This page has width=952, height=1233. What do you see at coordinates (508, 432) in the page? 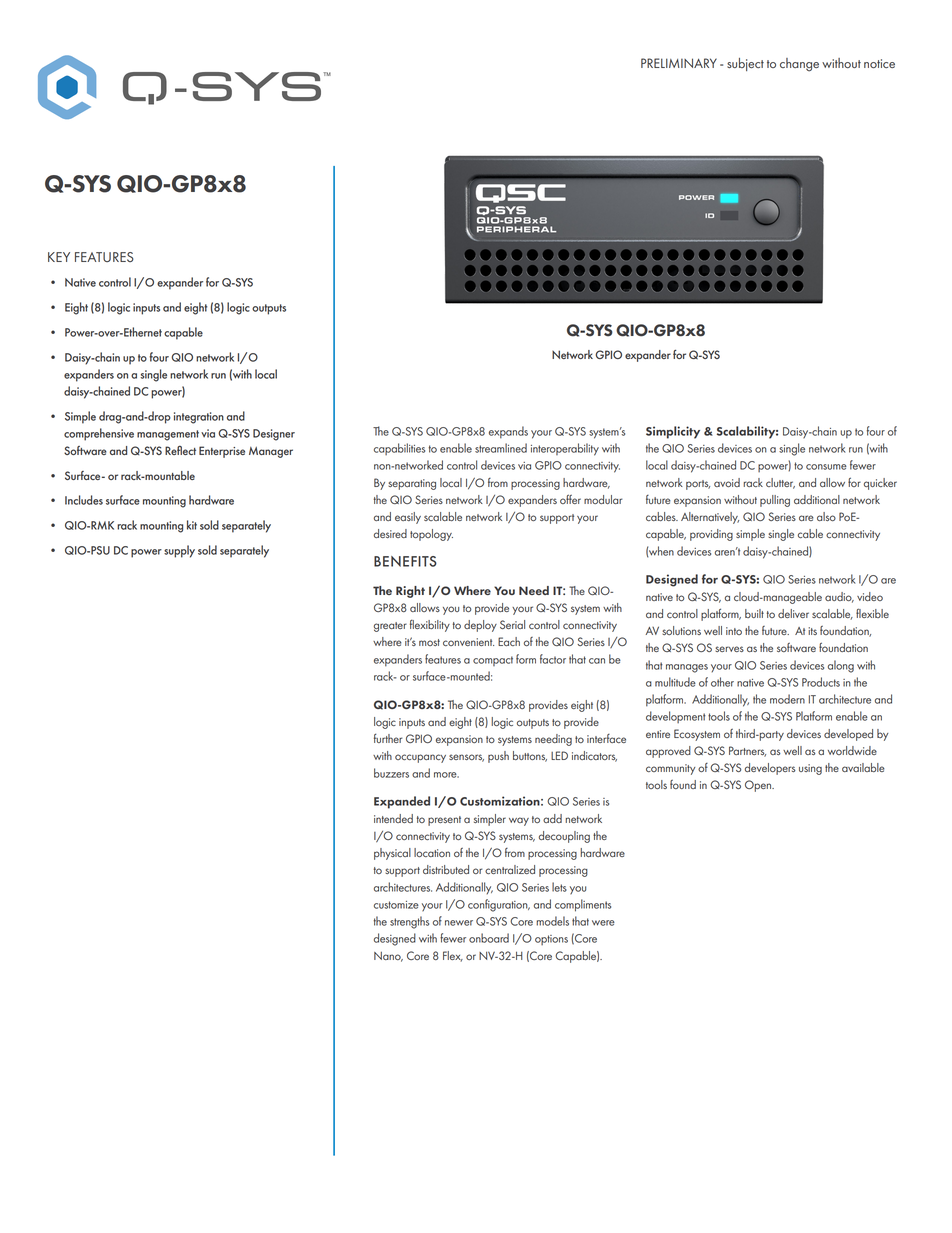
I see `expands` at bounding box center [508, 432].
